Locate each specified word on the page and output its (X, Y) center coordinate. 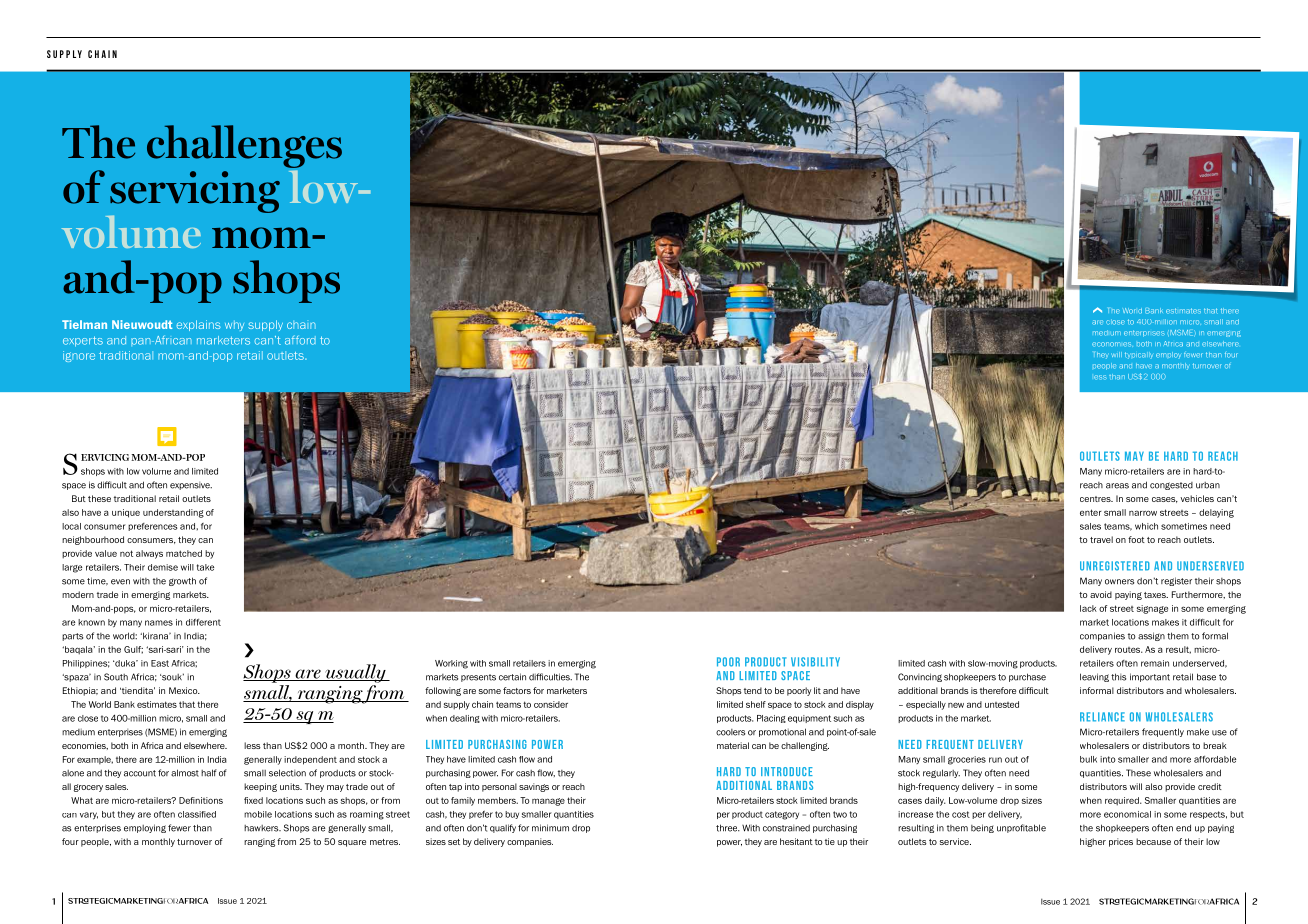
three (728, 828)
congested (1171, 486)
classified (197, 814)
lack (1088, 608)
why (234, 326)
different (203, 622)
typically (1139, 355)
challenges (244, 148)
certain (512, 677)
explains (199, 325)
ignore (79, 356)
